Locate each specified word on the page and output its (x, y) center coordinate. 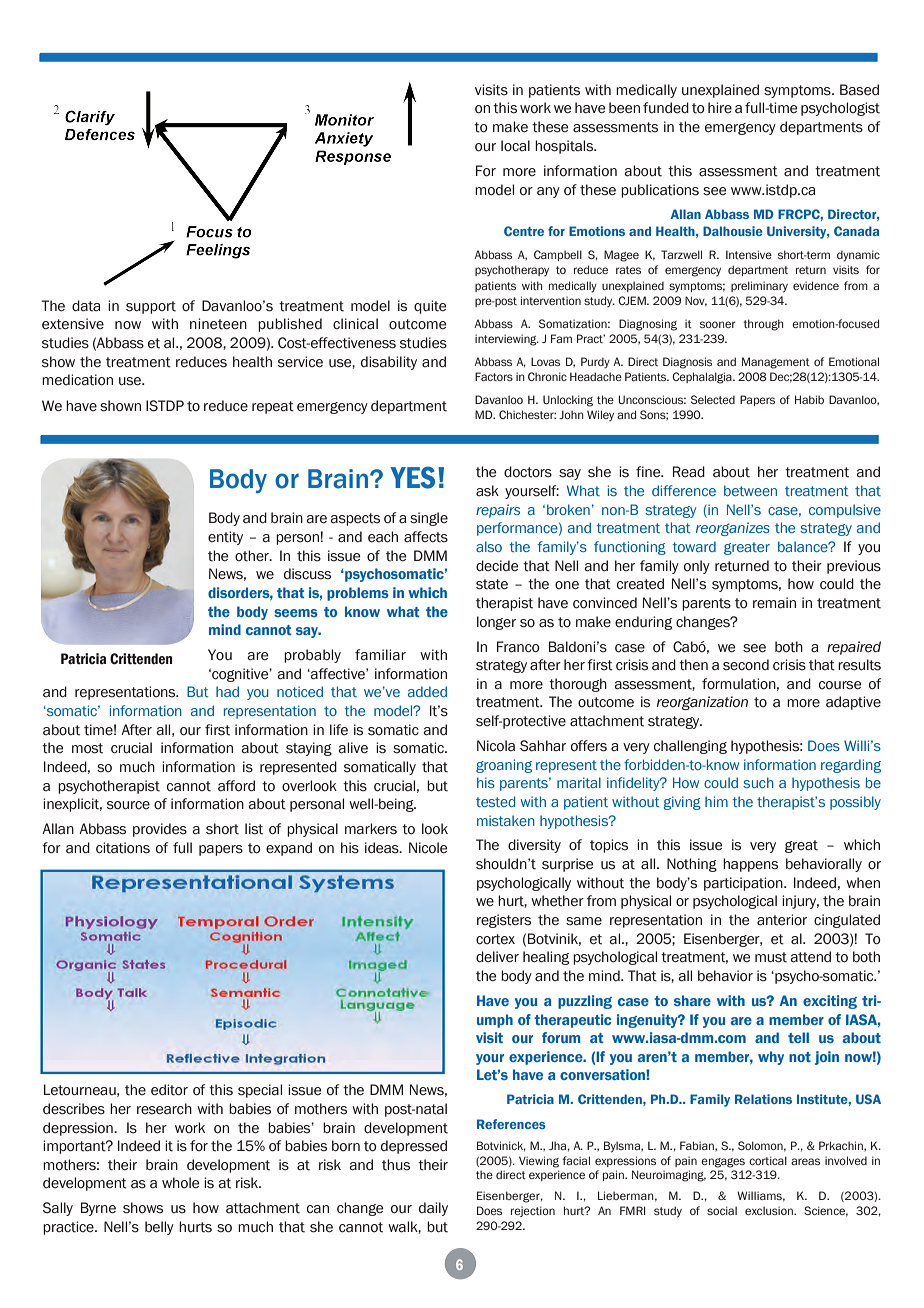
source (128, 805)
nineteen (218, 324)
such (758, 782)
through (763, 325)
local (515, 146)
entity (225, 538)
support (151, 307)
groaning (504, 766)
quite (430, 307)
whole (180, 1183)
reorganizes (733, 529)
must (771, 957)
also (489, 546)
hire (720, 107)
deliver (497, 957)
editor (169, 1090)
